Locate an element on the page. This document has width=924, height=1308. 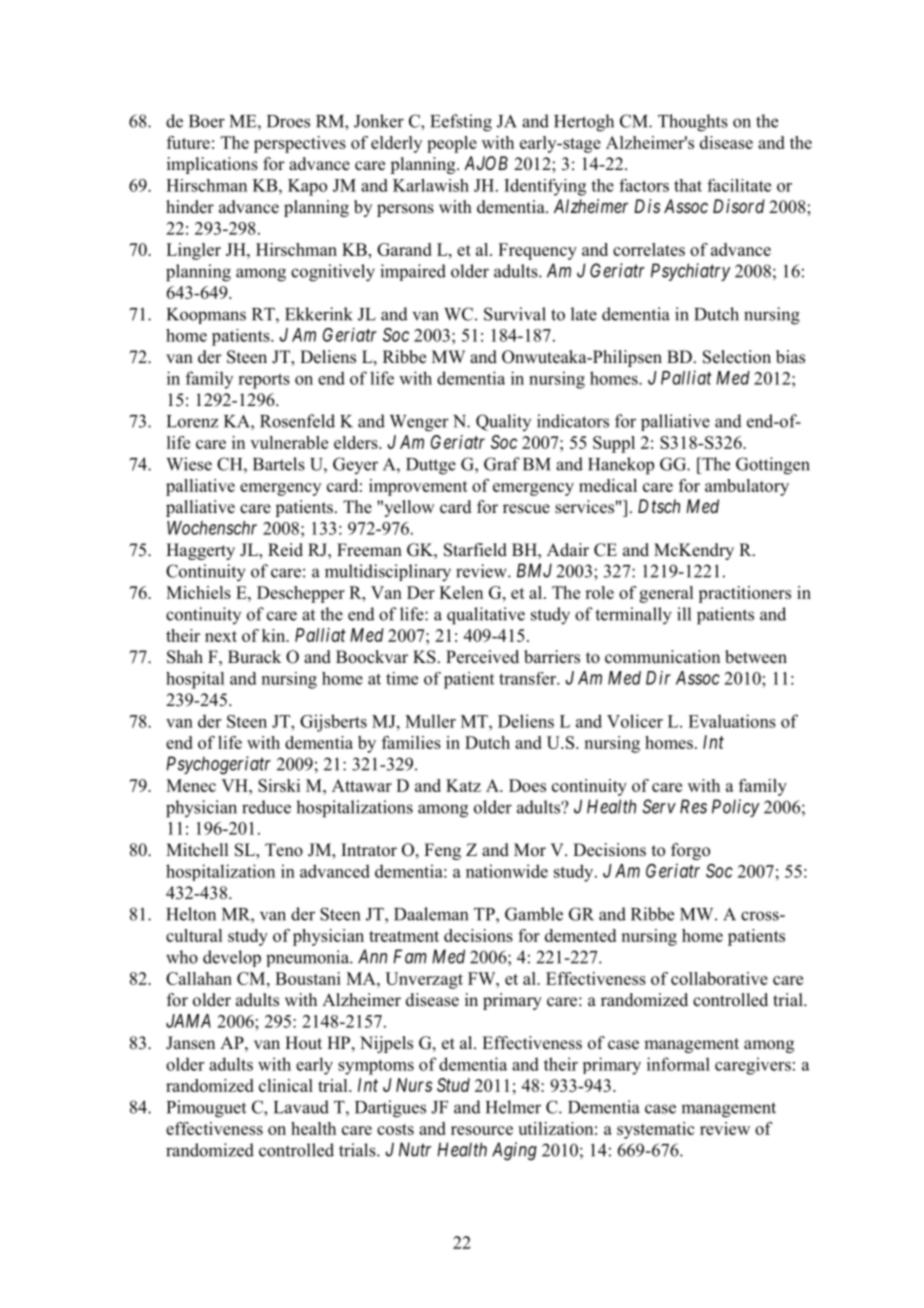
implications is located at coordinates (212, 165).
